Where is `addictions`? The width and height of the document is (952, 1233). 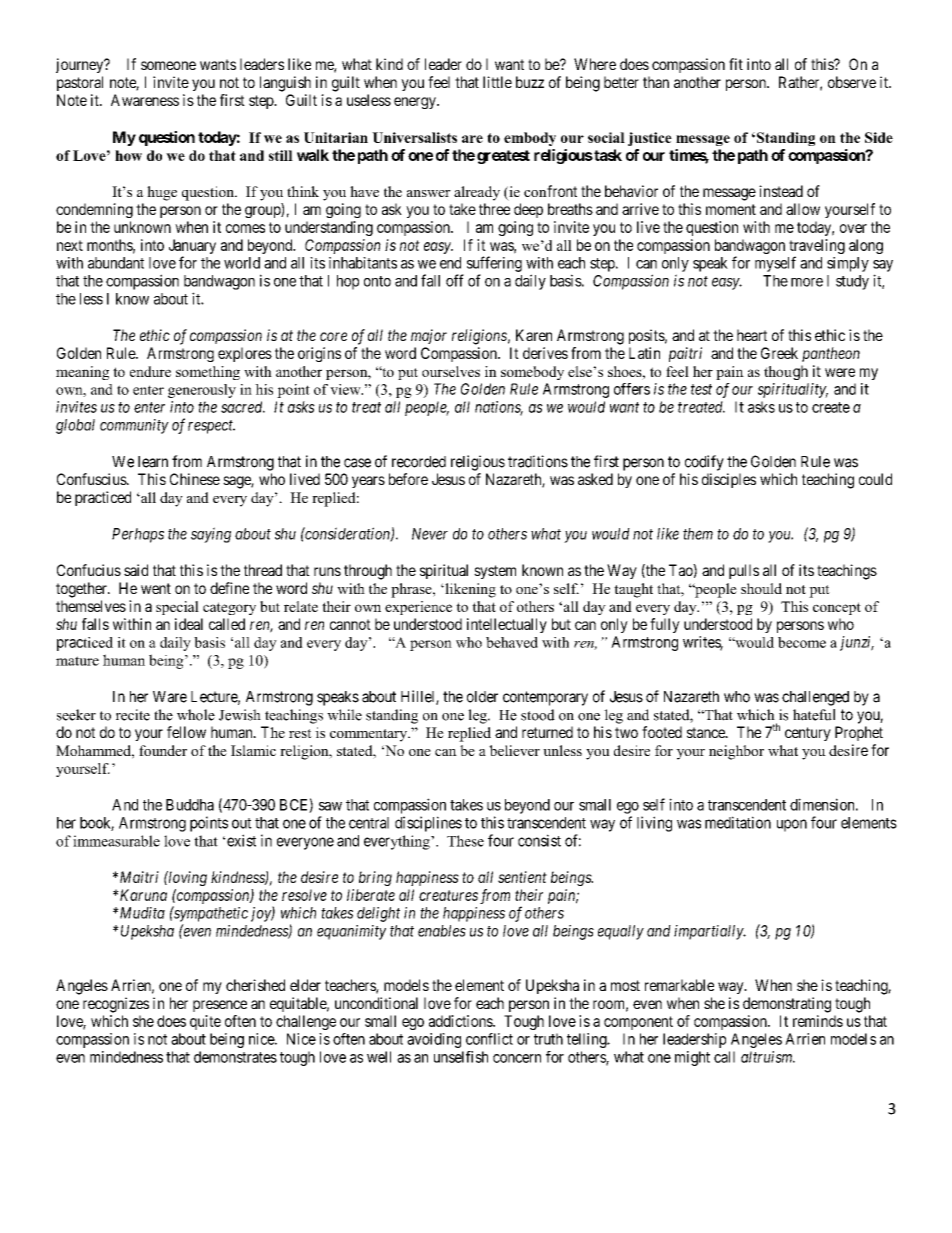 addictions is located at coordinates (461, 1021).
